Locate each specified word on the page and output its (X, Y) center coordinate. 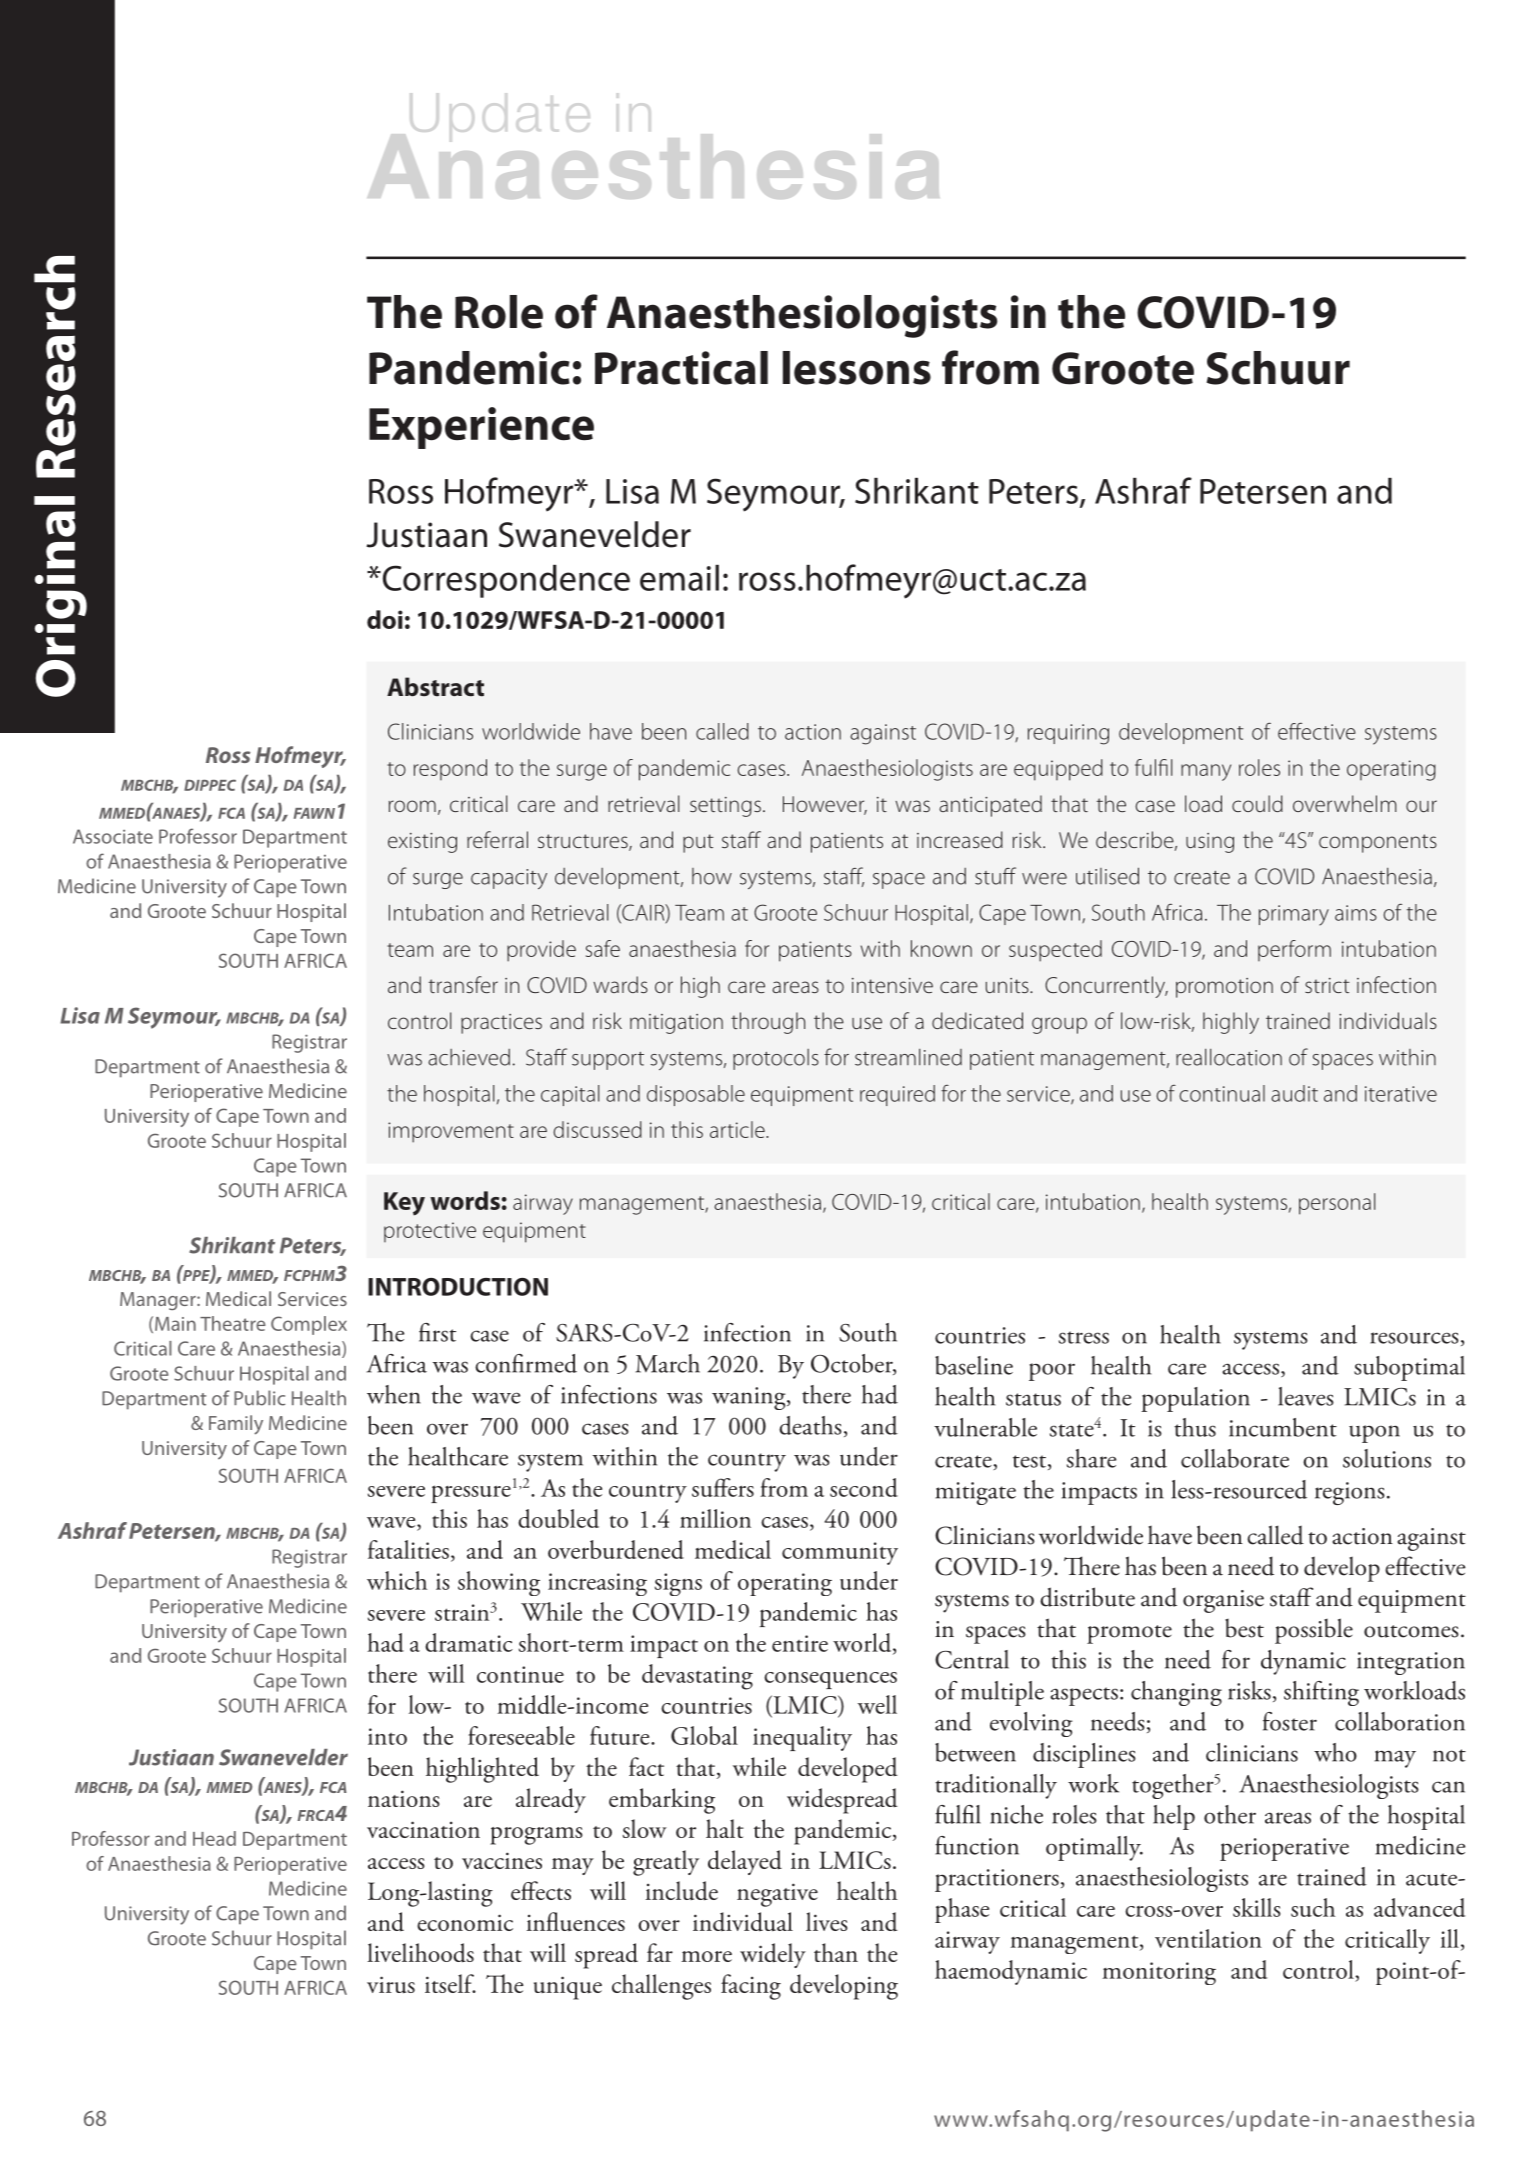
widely (773, 1955)
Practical (681, 368)
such (1313, 1907)
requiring (1068, 734)
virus (391, 1985)
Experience (481, 428)
